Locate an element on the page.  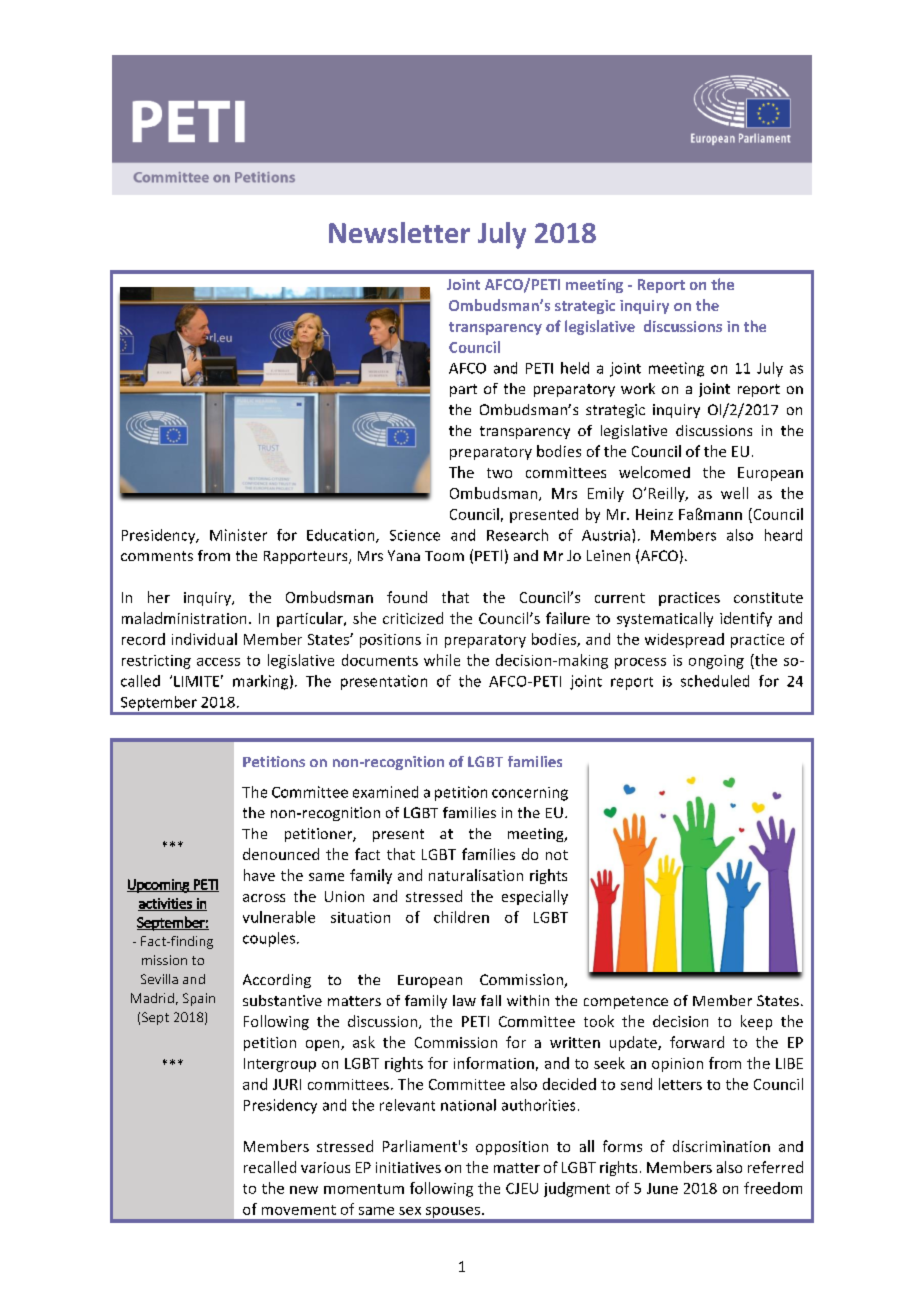
held is located at coordinates (575, 368).
